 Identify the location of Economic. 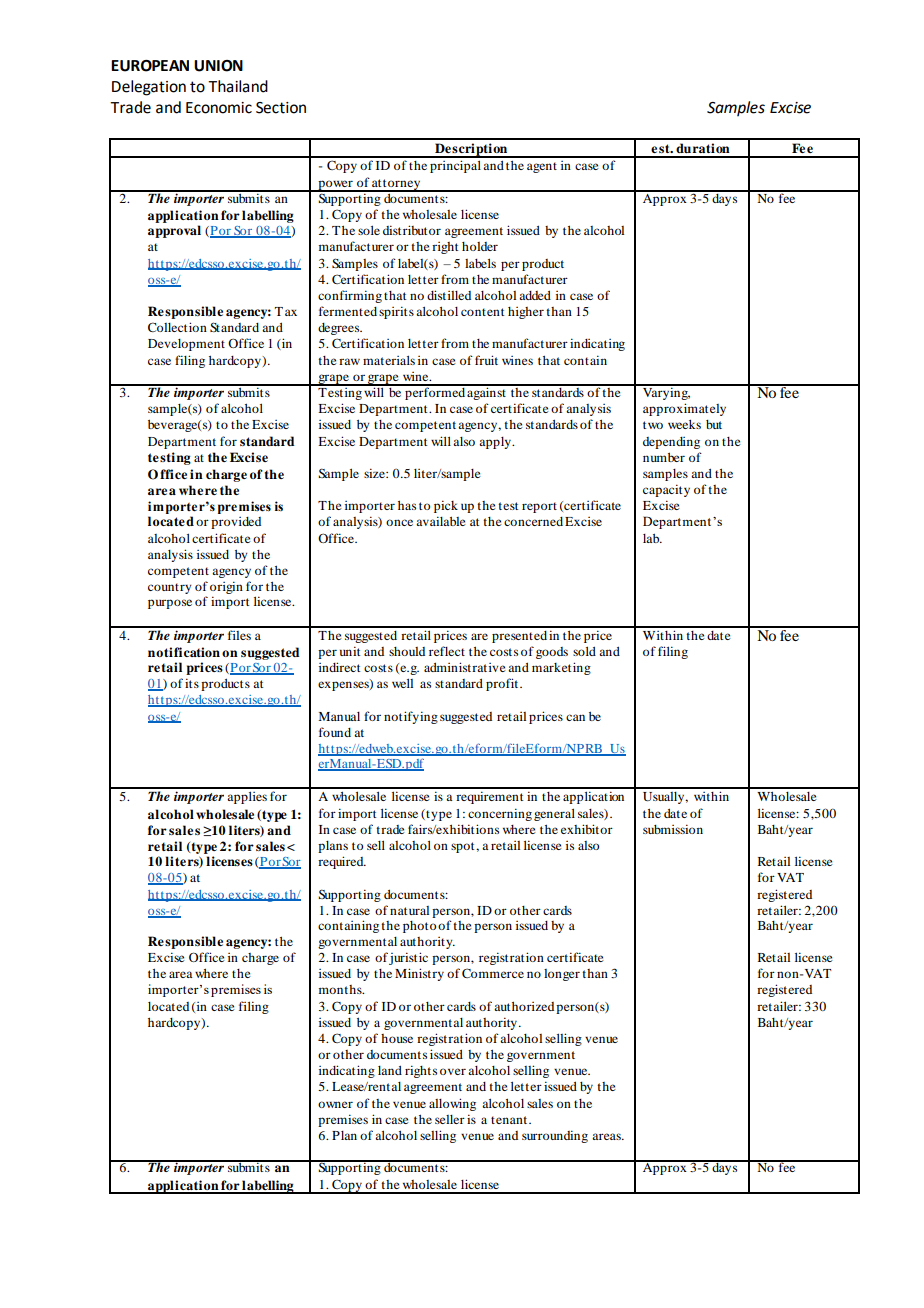
(219, 108).
